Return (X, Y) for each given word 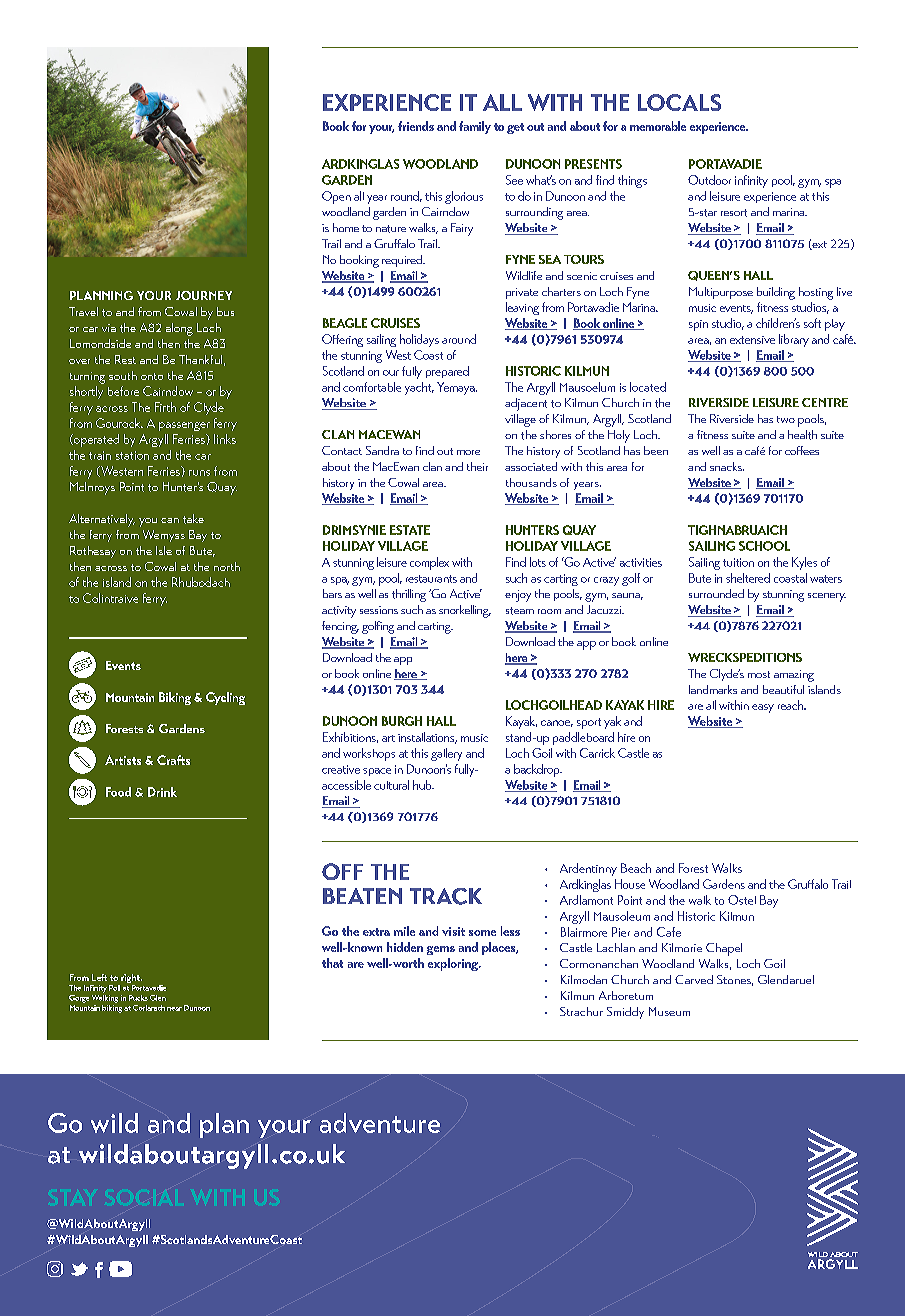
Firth (165, 407)
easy (763, 708)
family (475, 127)
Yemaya (457, 388)
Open (336, 197)
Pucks (138, 998)
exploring (454, 964)
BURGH (402, 721)
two (786, 419)
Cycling (225, 698)
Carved (694, 979)
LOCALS (679, 102)
